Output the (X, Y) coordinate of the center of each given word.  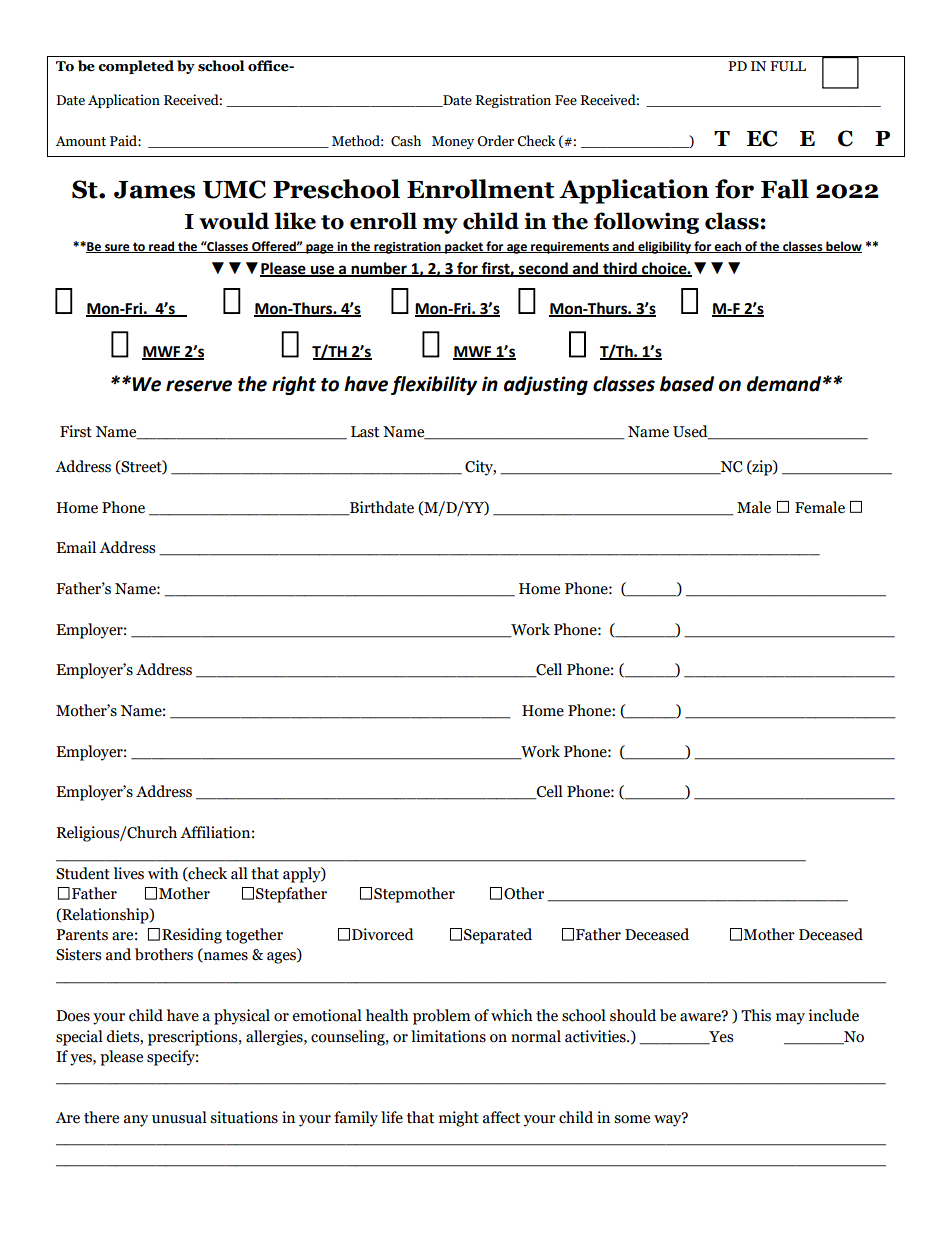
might (459, 1119)
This (756, 1015)
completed (136, 67)
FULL (788, 66)
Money (453, 142)
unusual (179, 1117)
